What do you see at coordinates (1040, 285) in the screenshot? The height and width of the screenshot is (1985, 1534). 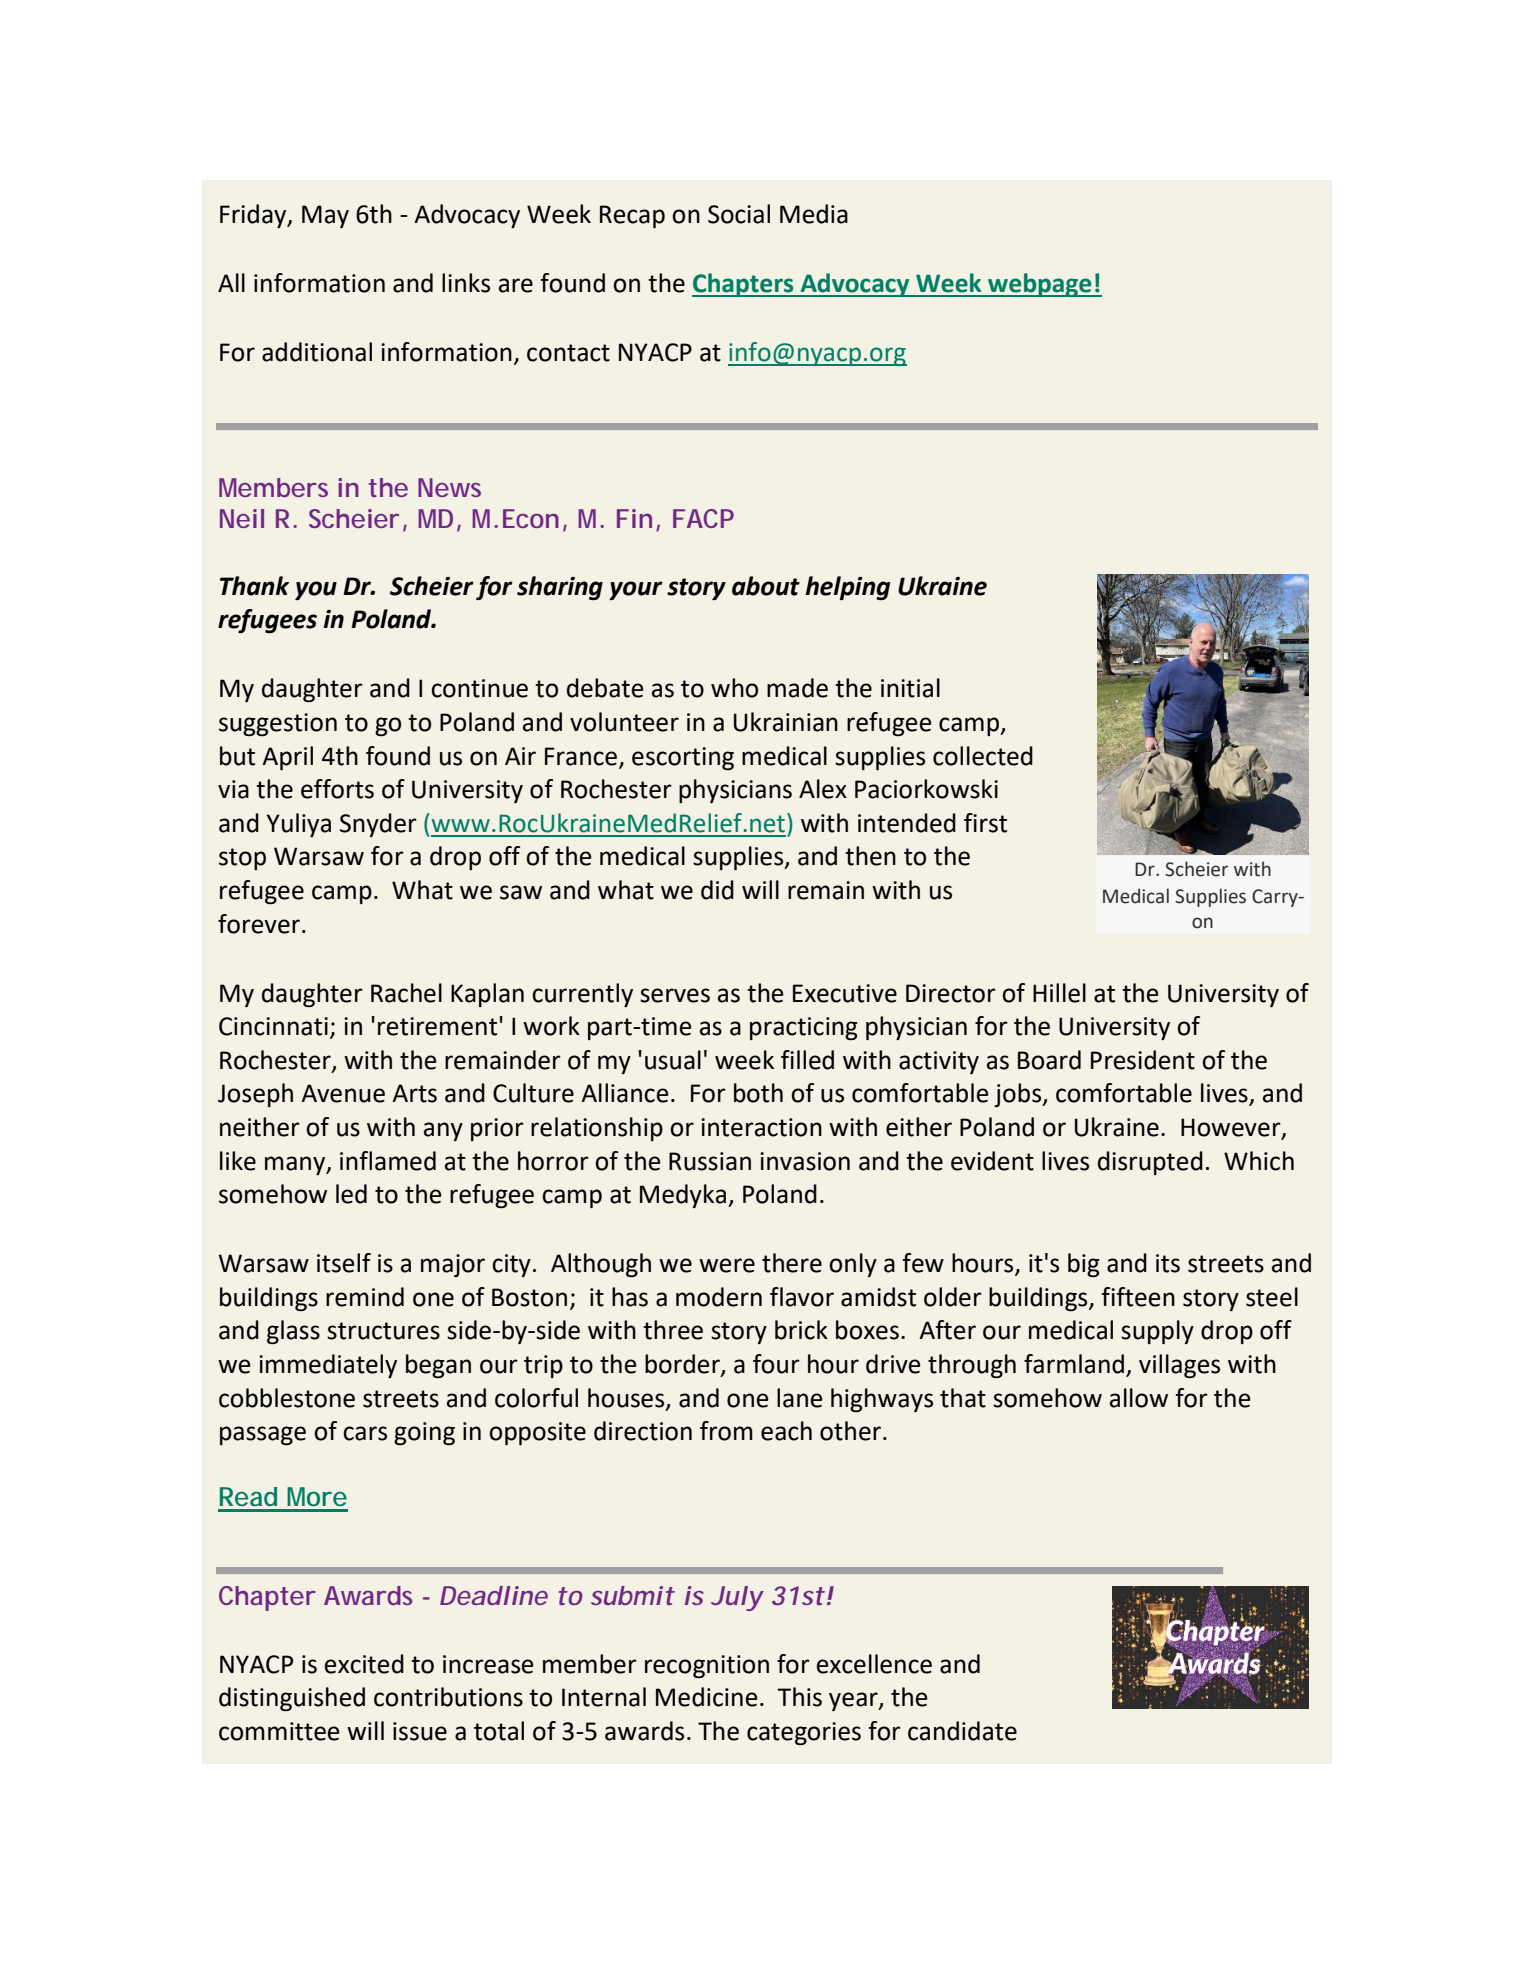 I see `webpage` at bounding box center [1040, 285].
